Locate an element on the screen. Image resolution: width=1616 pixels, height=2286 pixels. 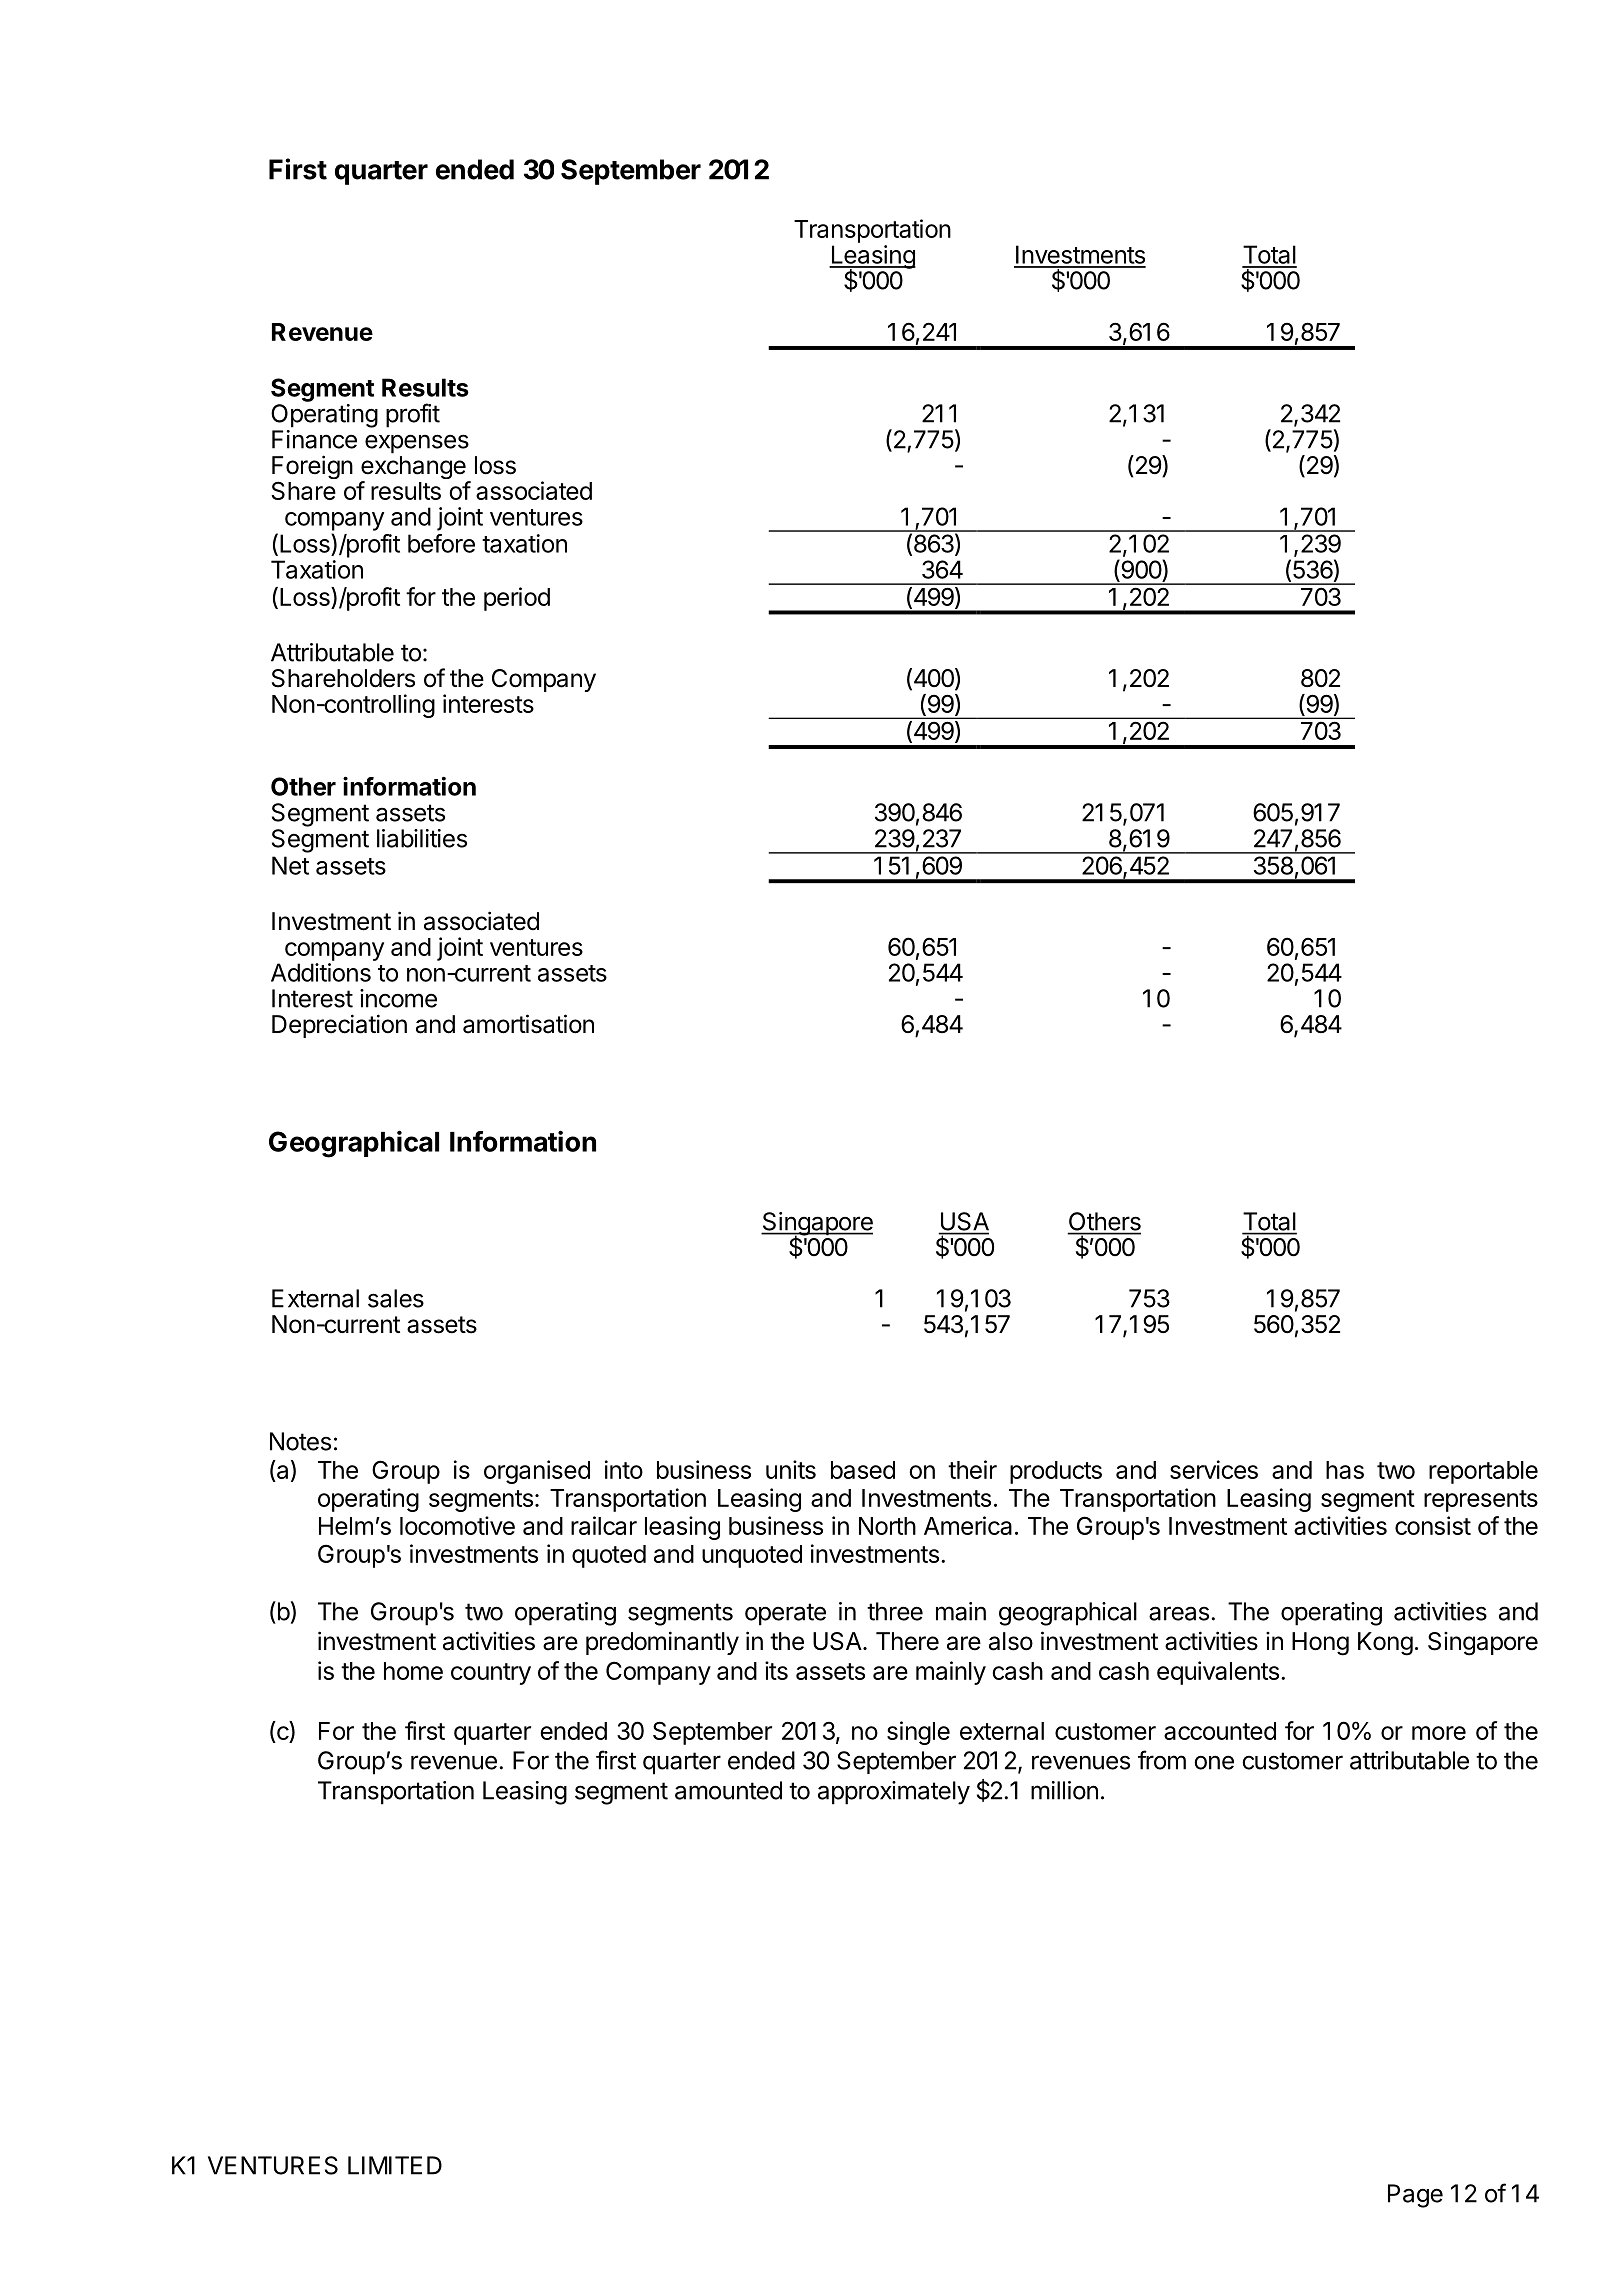
approximately is located at coordinates (894, 1793).
